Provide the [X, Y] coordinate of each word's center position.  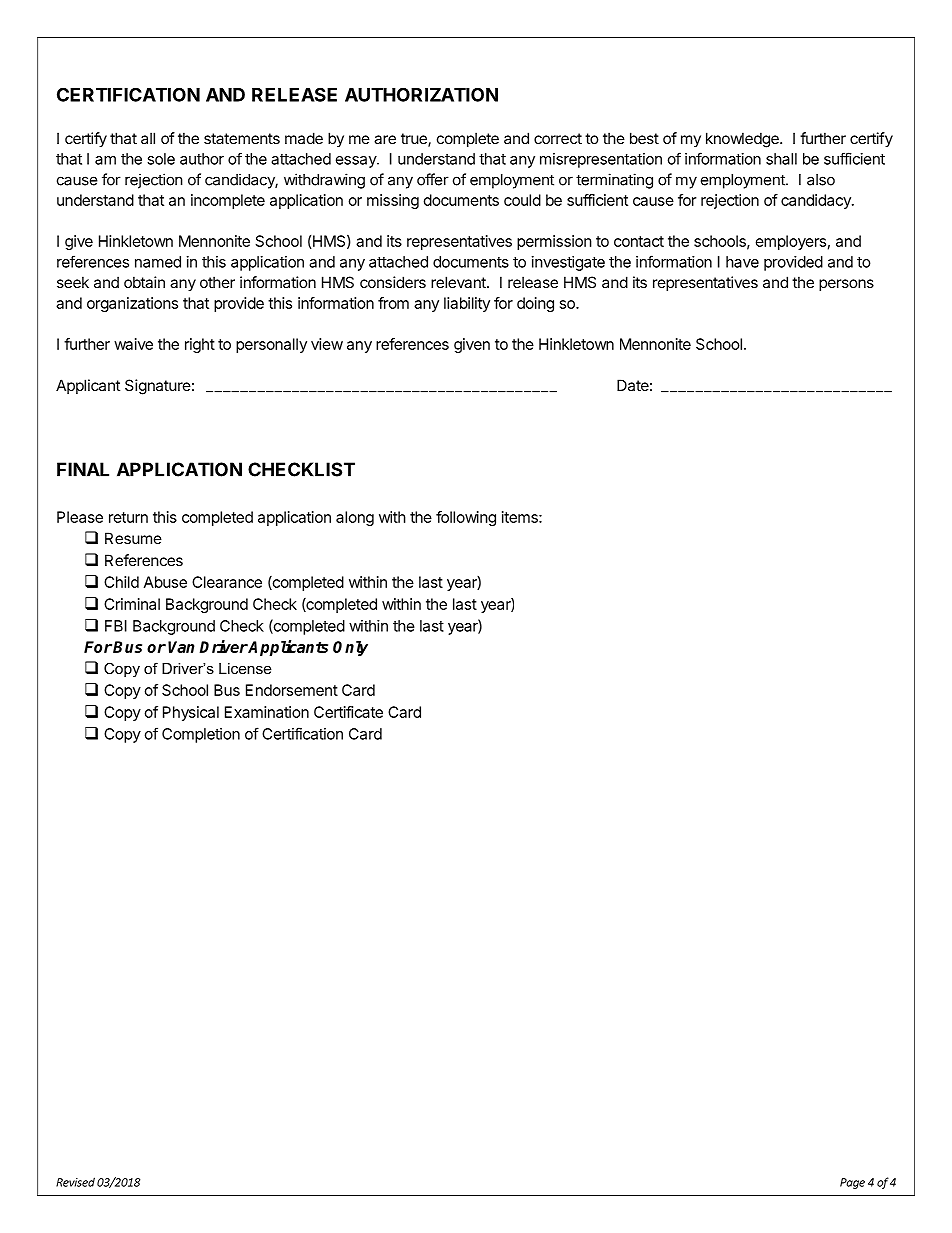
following [466, 518]
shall [781, 159]
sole [161, 159]
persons [846, 285]
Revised [75, 1182]
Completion [201, 735]
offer [433, 179]
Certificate [348, 712]
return [128, 517]
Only [350, 648]
